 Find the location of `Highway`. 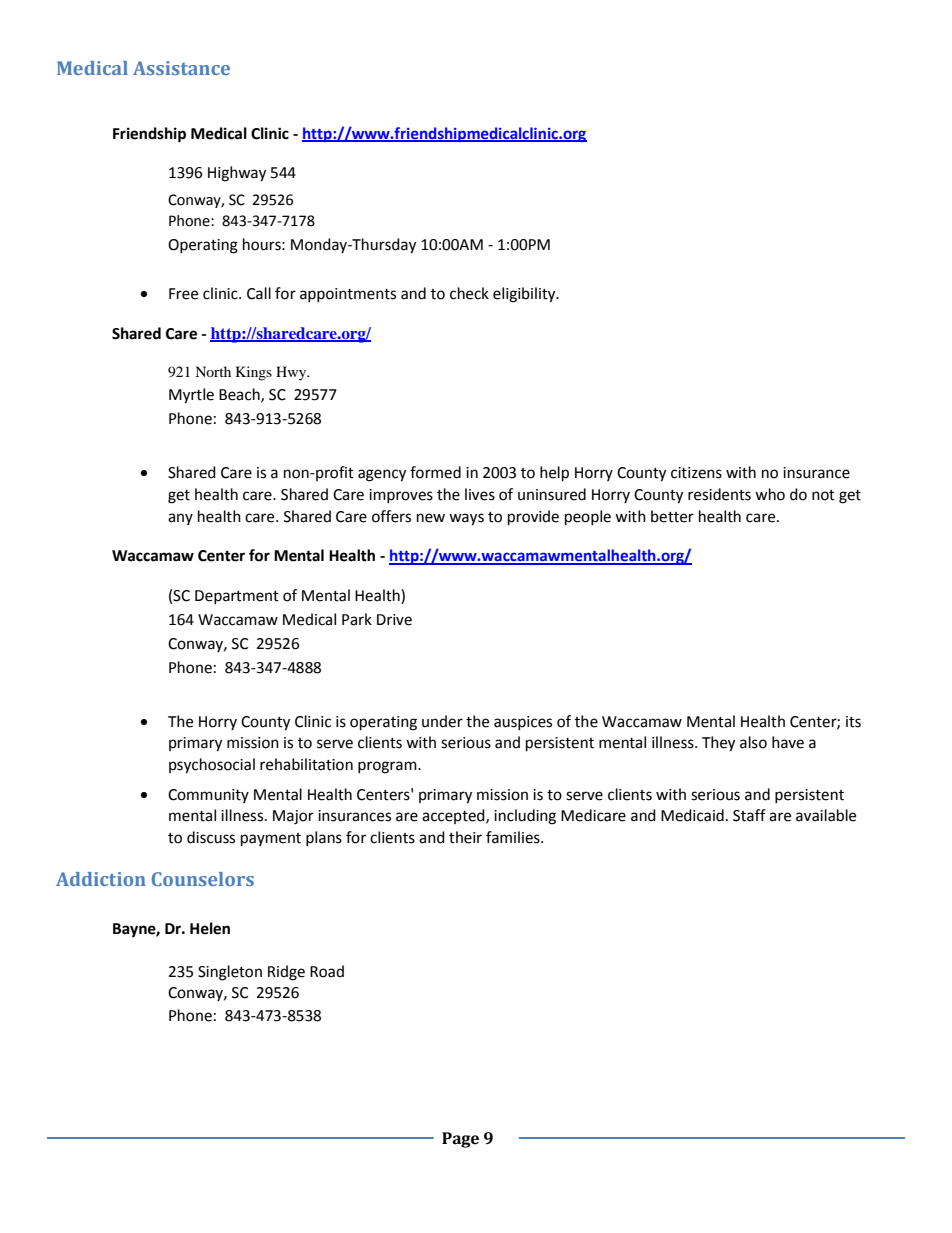

Highway is located at coordinates (237, 174).
